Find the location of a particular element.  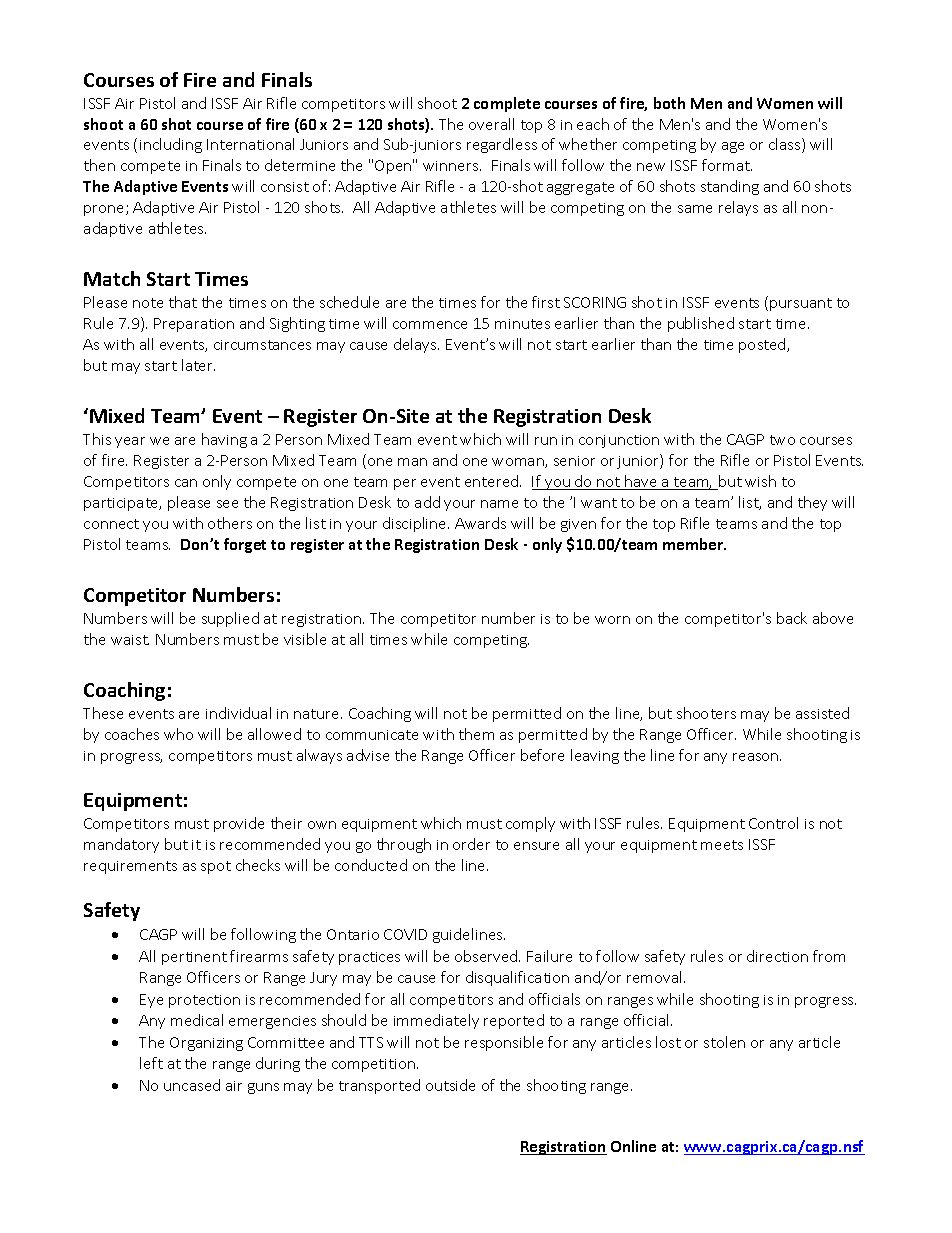

supplied is located at coordinates (230, 619).
